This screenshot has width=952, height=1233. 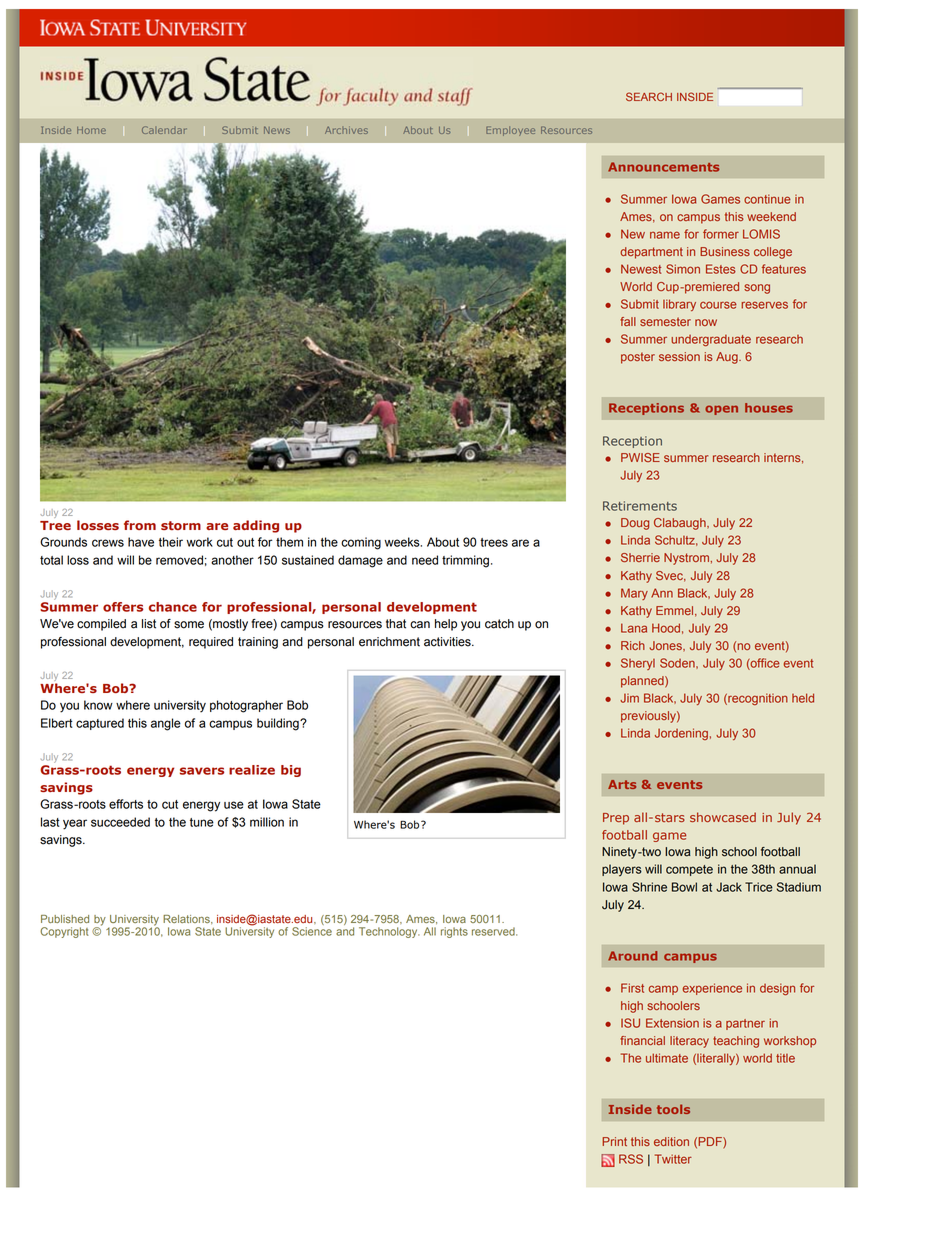 I want to click on open, so click(x=721, y=410).
